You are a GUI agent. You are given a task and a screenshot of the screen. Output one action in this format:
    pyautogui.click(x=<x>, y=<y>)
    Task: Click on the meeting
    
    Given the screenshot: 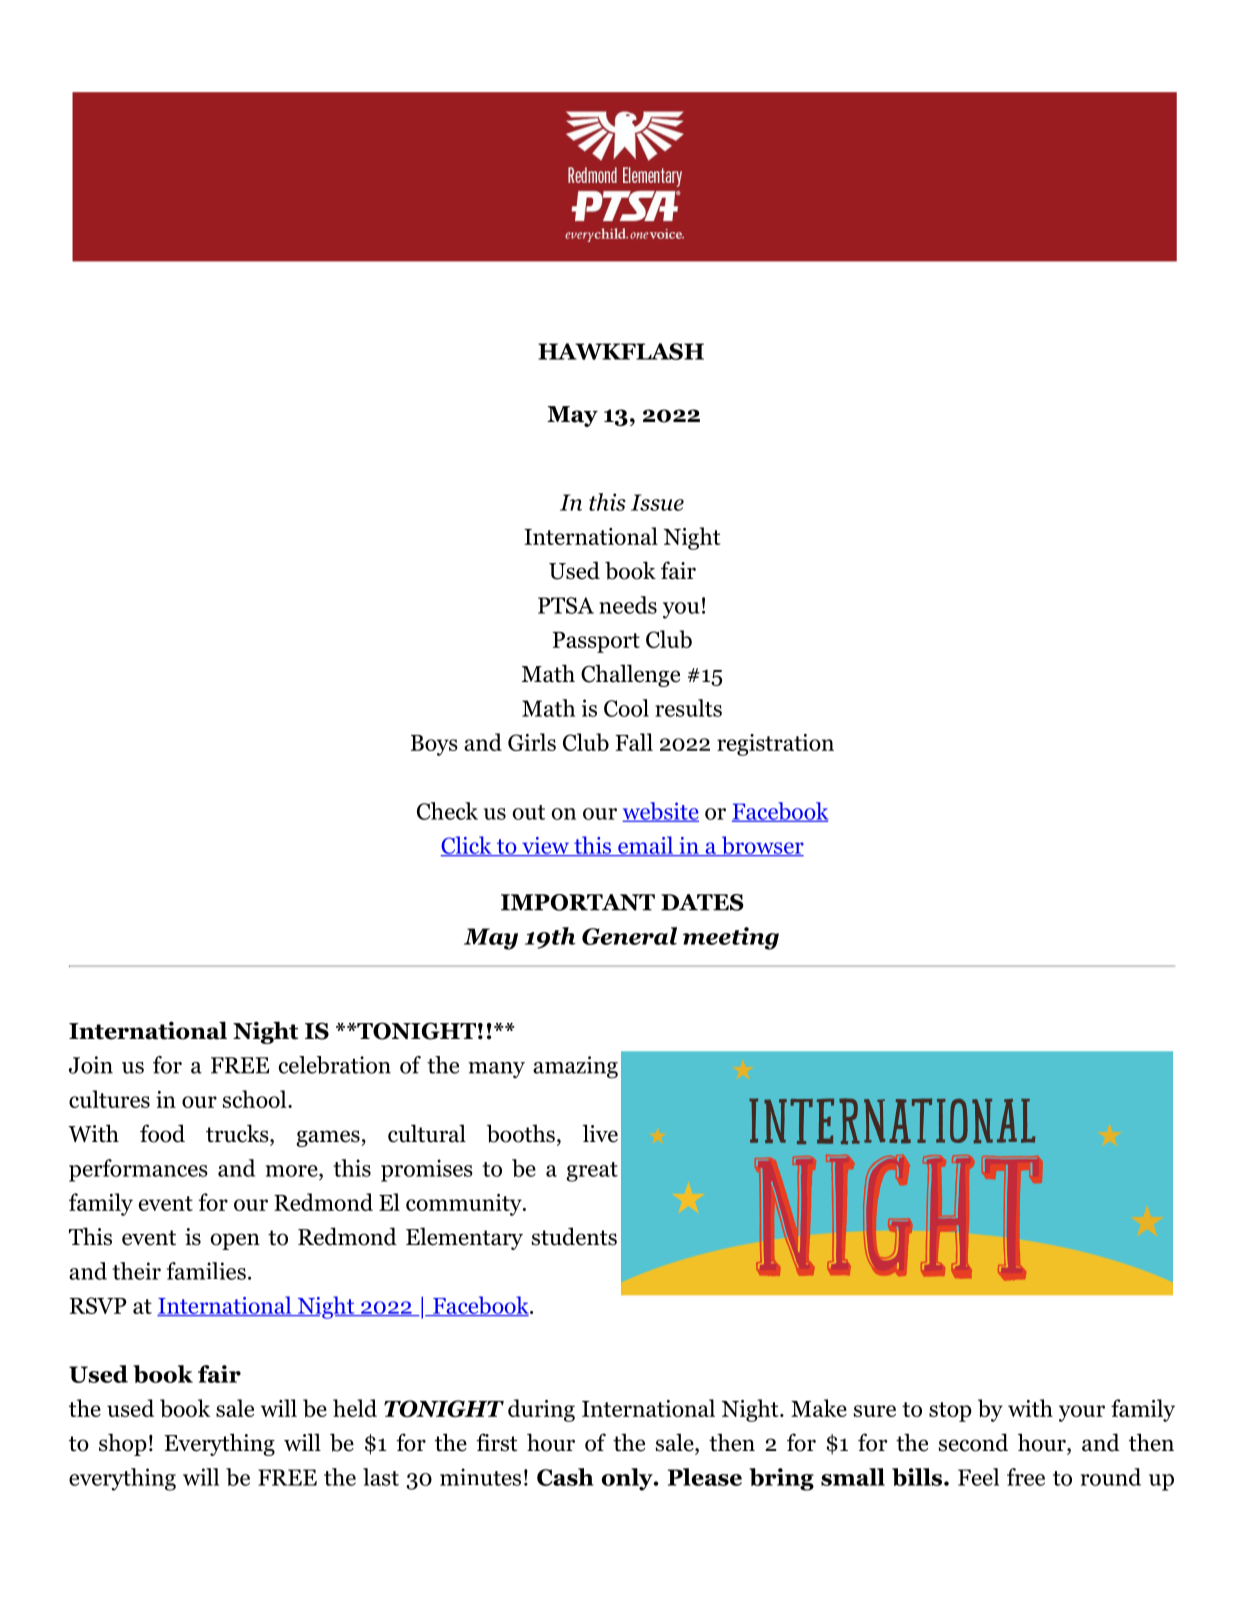 What is the action you would take?
    pyautogui.click(x=731, y=938)
